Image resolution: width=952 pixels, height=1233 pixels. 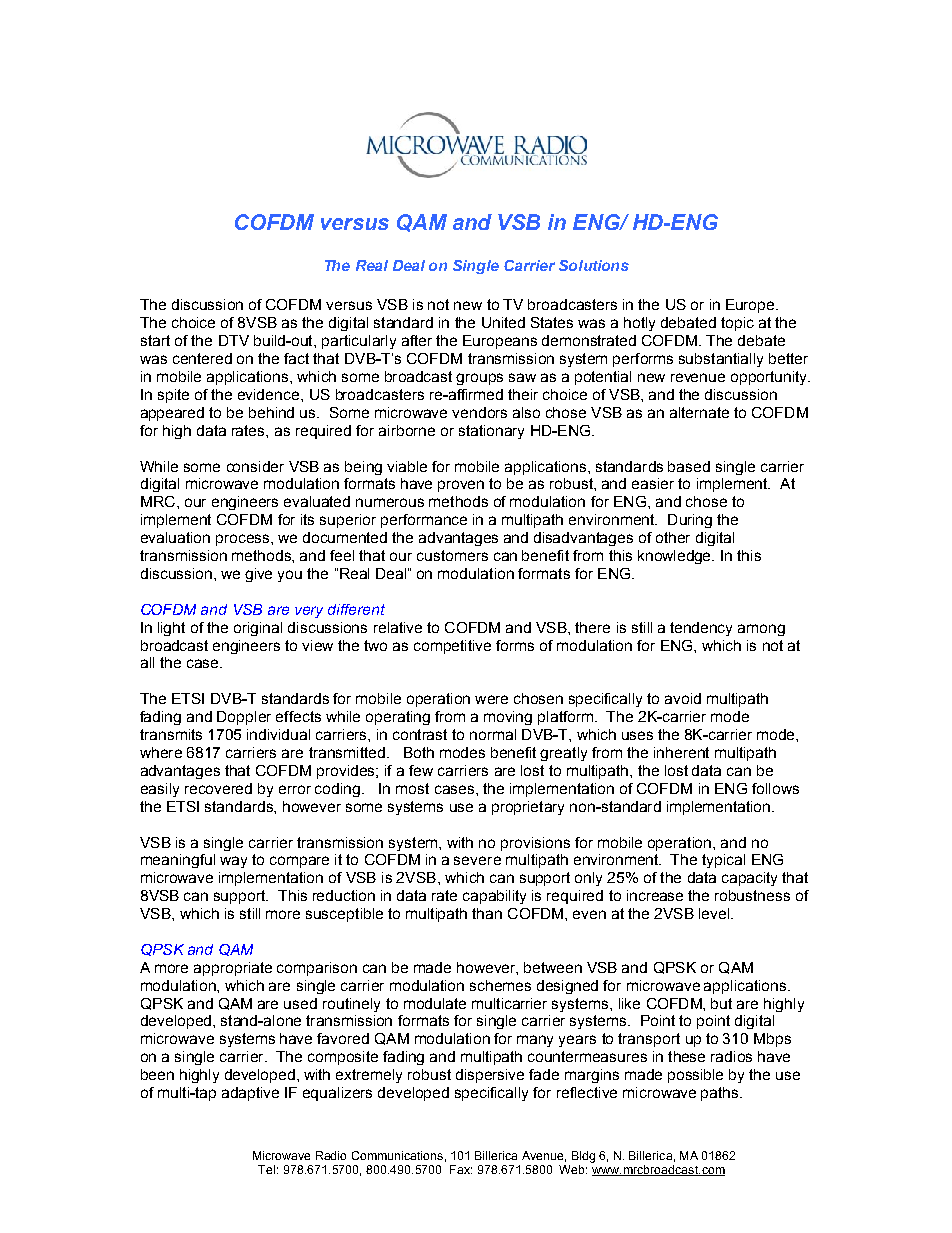 What do you see at coordinates (490, 1076) in the screenshot?
I see `dispersive` at bounding box center [490, 1076].
